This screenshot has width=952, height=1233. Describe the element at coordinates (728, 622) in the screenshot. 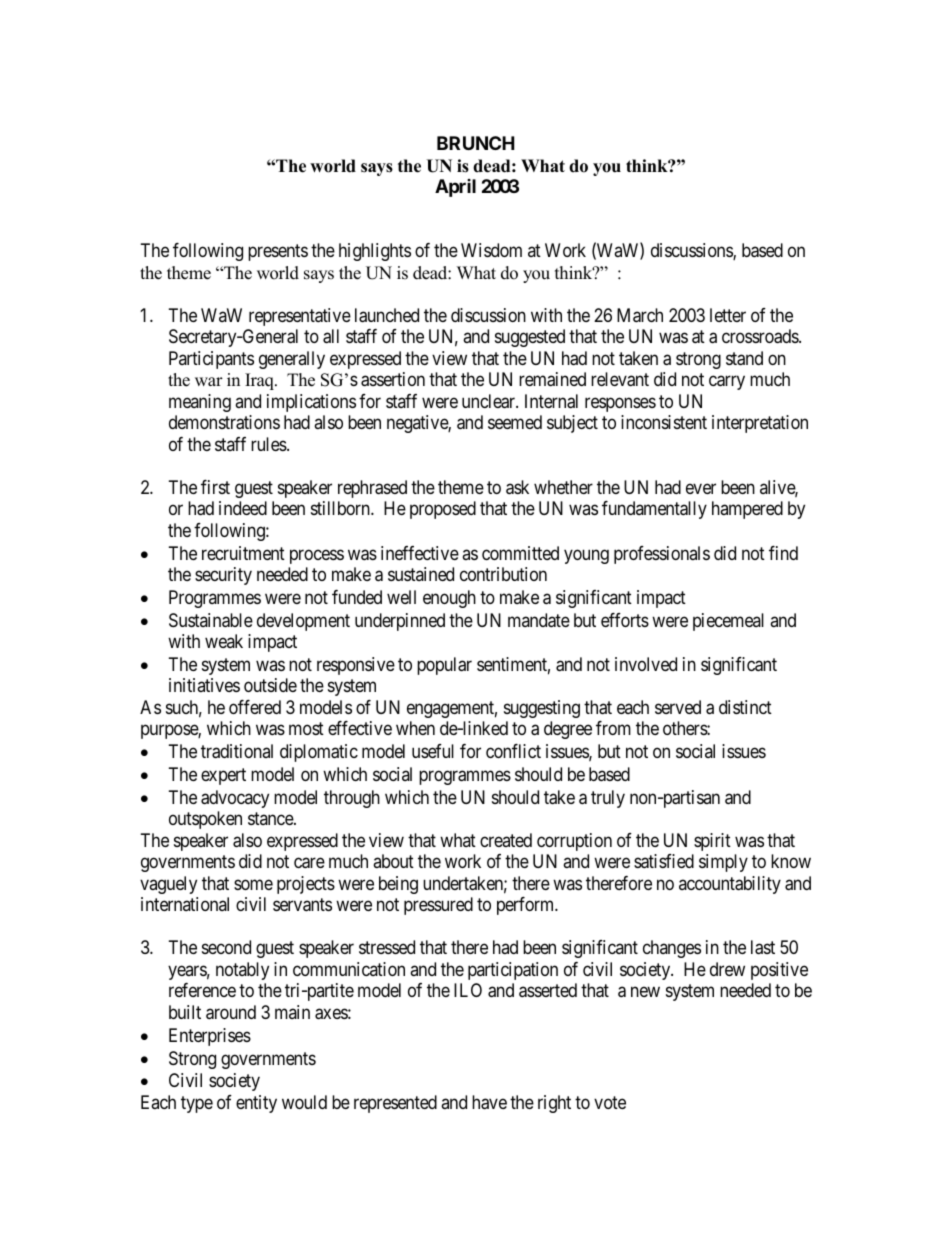

I see `piecemeal` at that location.
